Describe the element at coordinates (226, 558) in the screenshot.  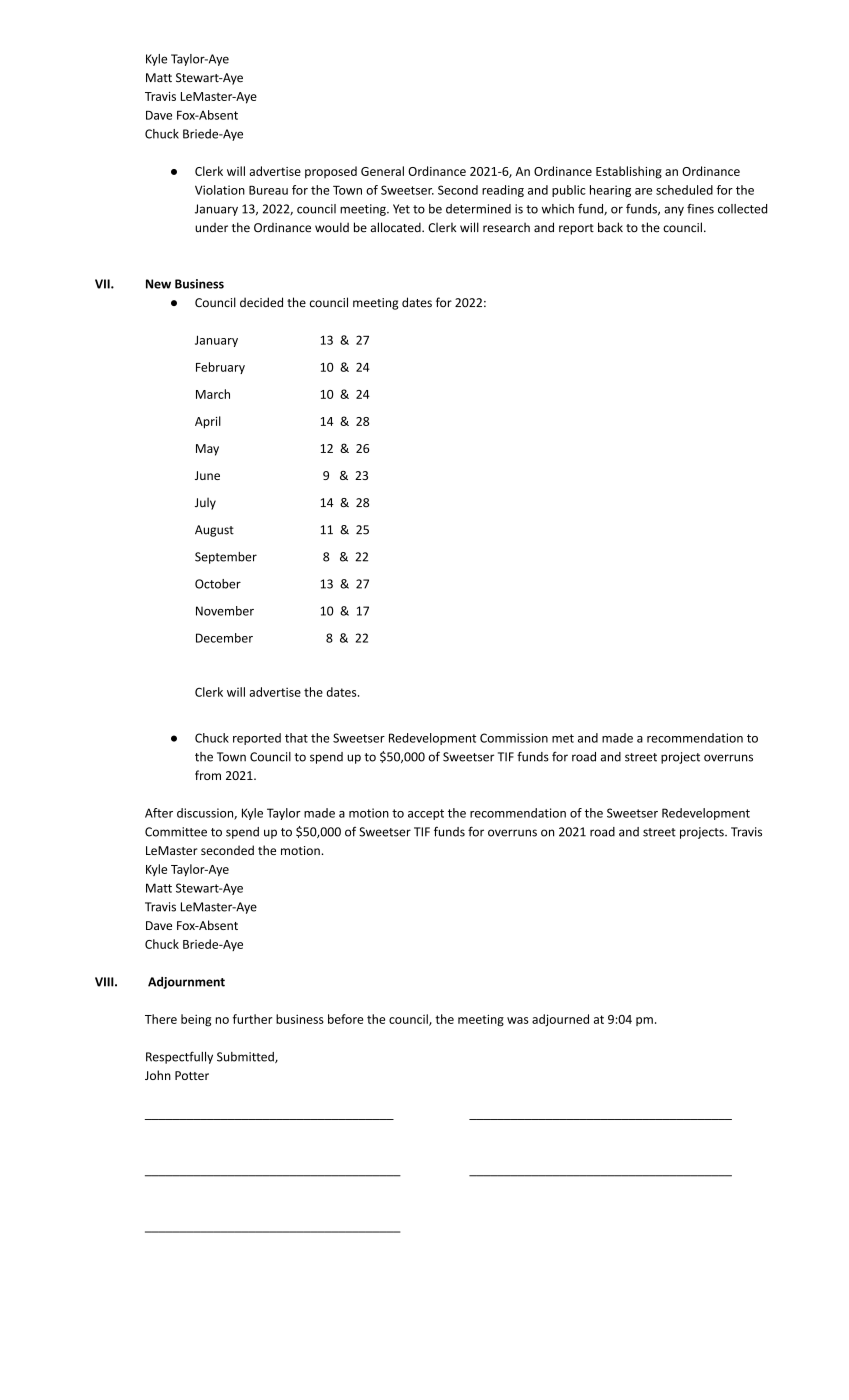
I see `September` at that location.
